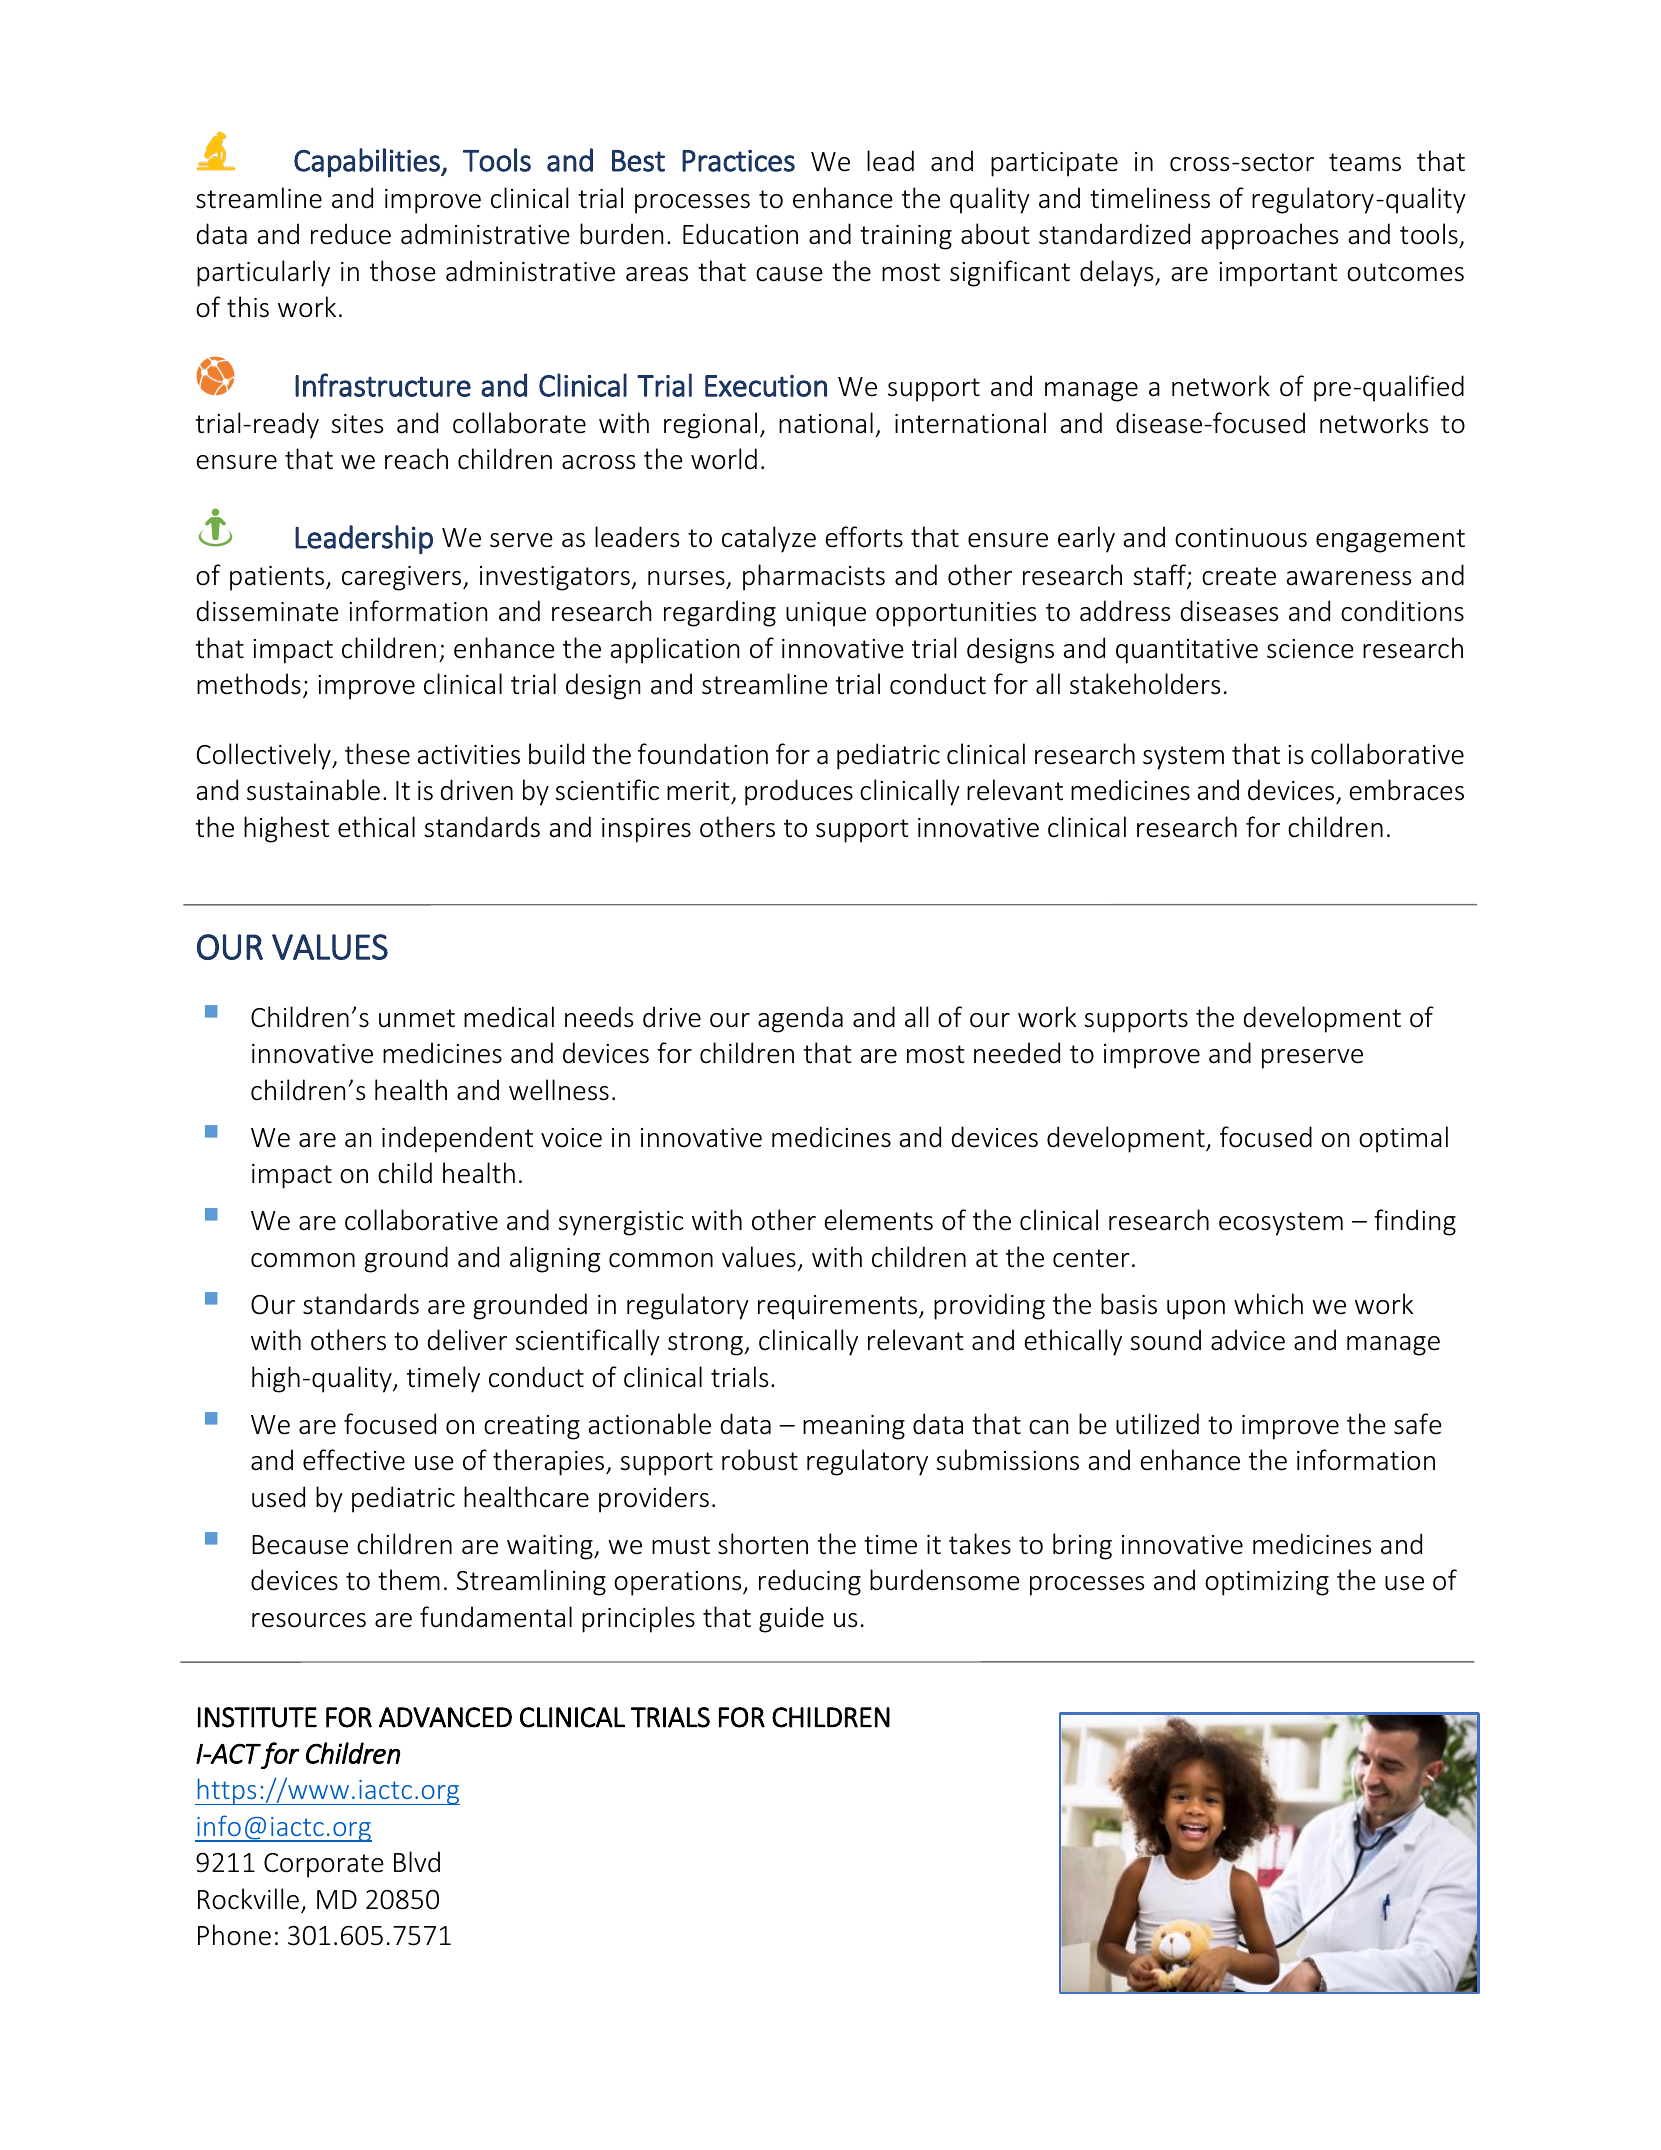 Image resolution: width=1661 pixels, height=2150 pixels. I want to click on guide, so click(791, 1619).
